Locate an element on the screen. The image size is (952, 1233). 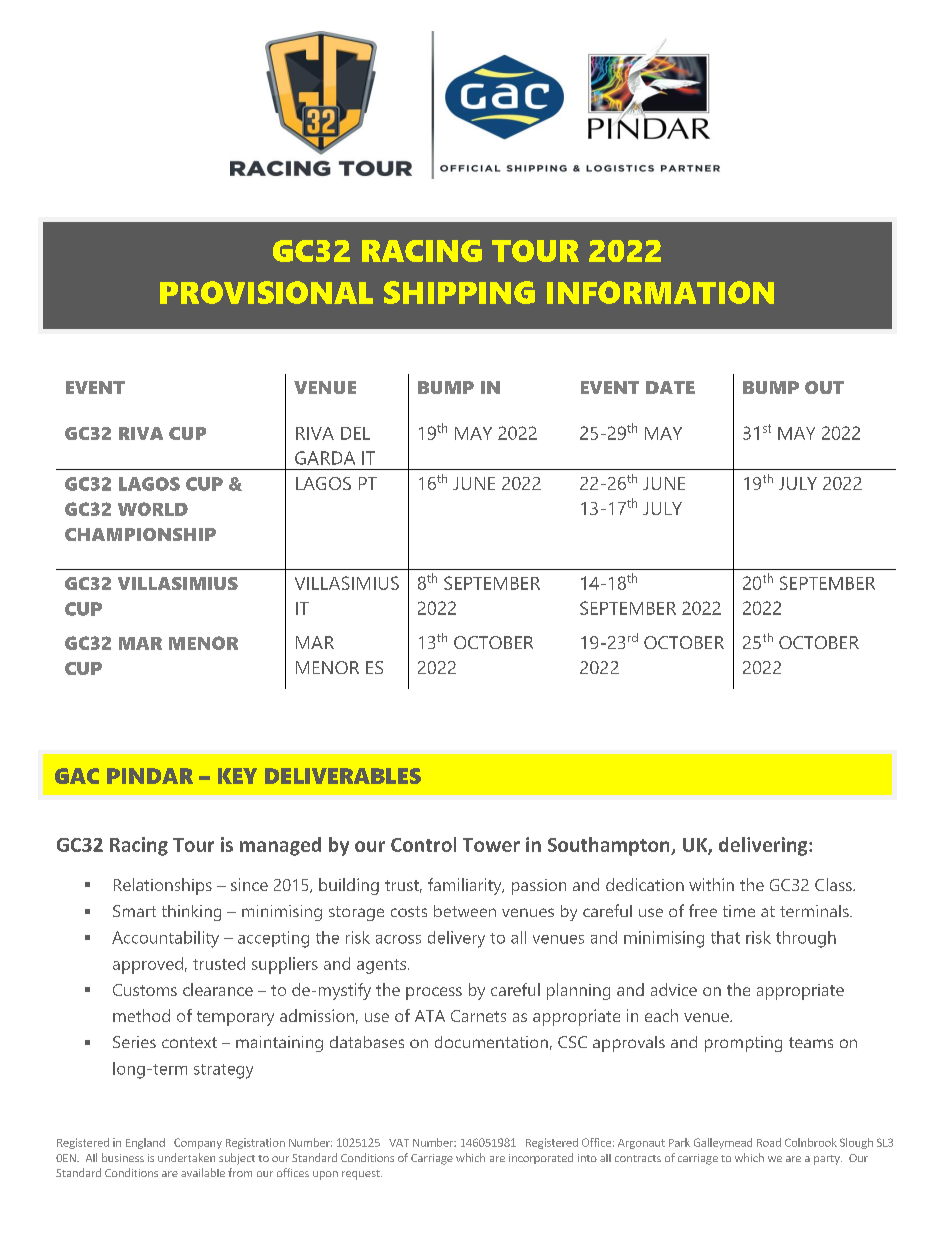
PROVISIONAL is located at coordinates (266, 292).
